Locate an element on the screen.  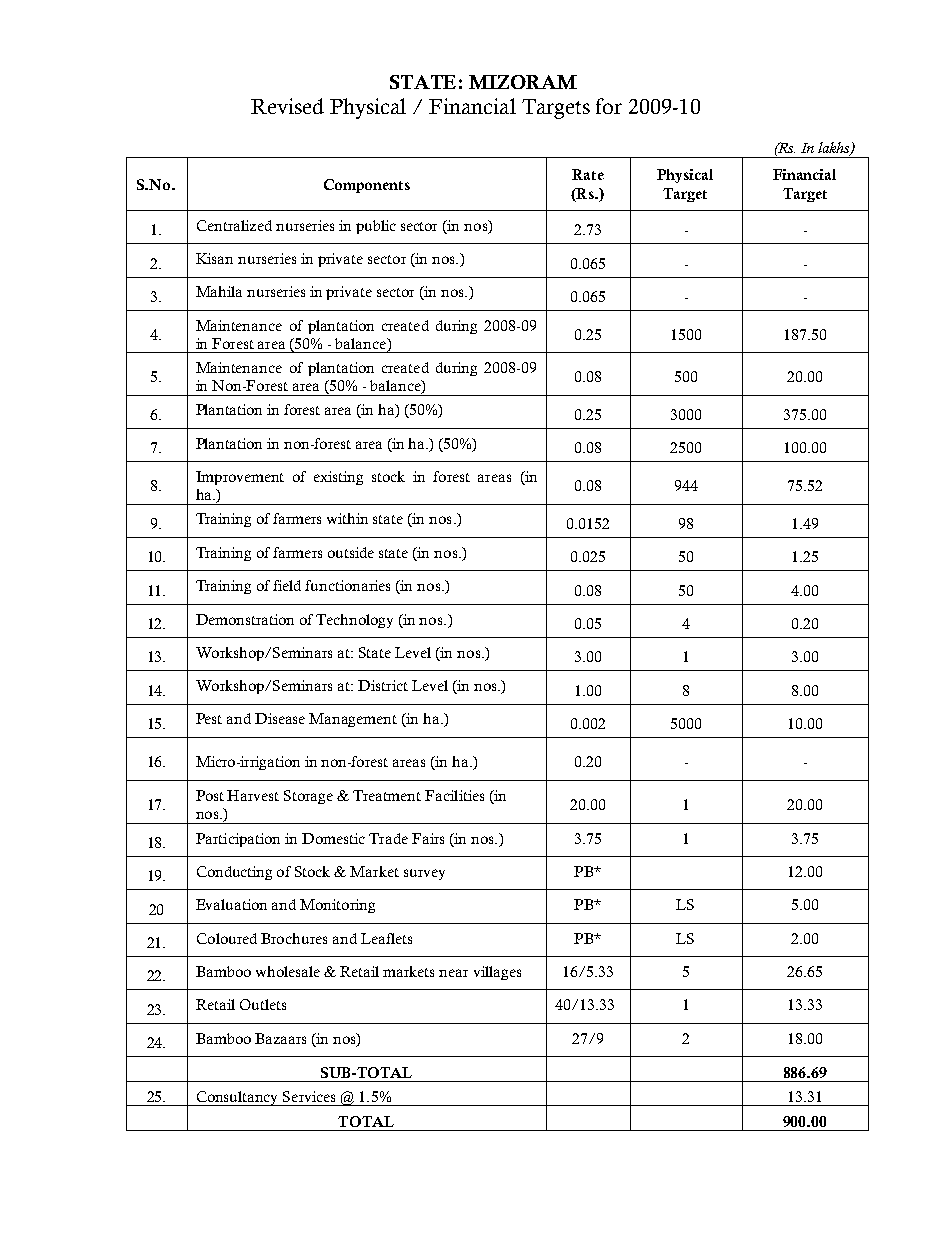
MIZORAM is located at coordinates (523, 82).
